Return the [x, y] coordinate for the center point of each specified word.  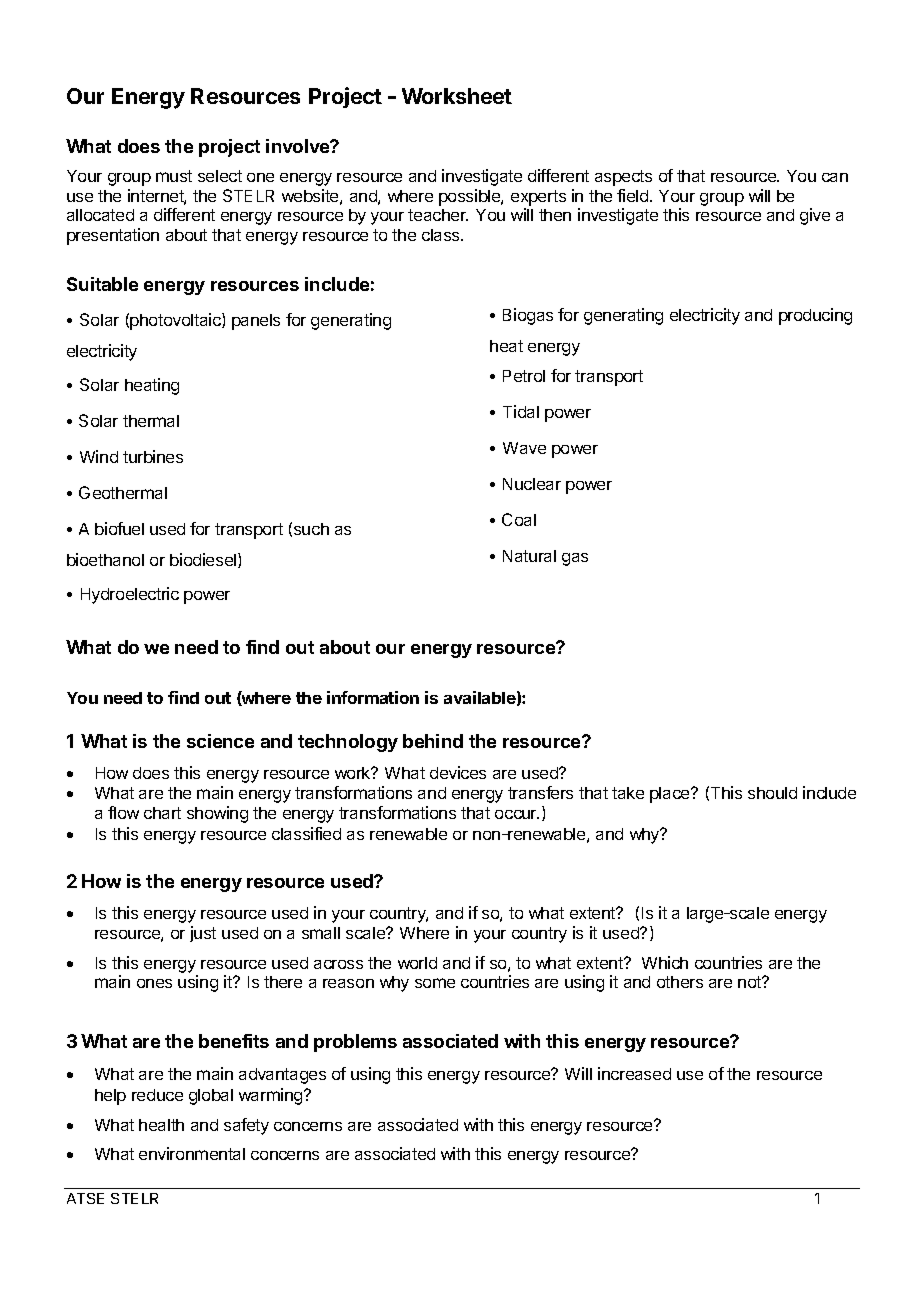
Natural [529, 556]
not [751, 982]
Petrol [524, 376]
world [417, 963]
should [772, 793]
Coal [519, 519]
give [815, 216]
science [220, 741]
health [161, 1125]
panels [256, 322]
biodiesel [204, 560]
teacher [438, 215]
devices [458, 772]
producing [815, 316]
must [174, 176]
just [203, 934]
